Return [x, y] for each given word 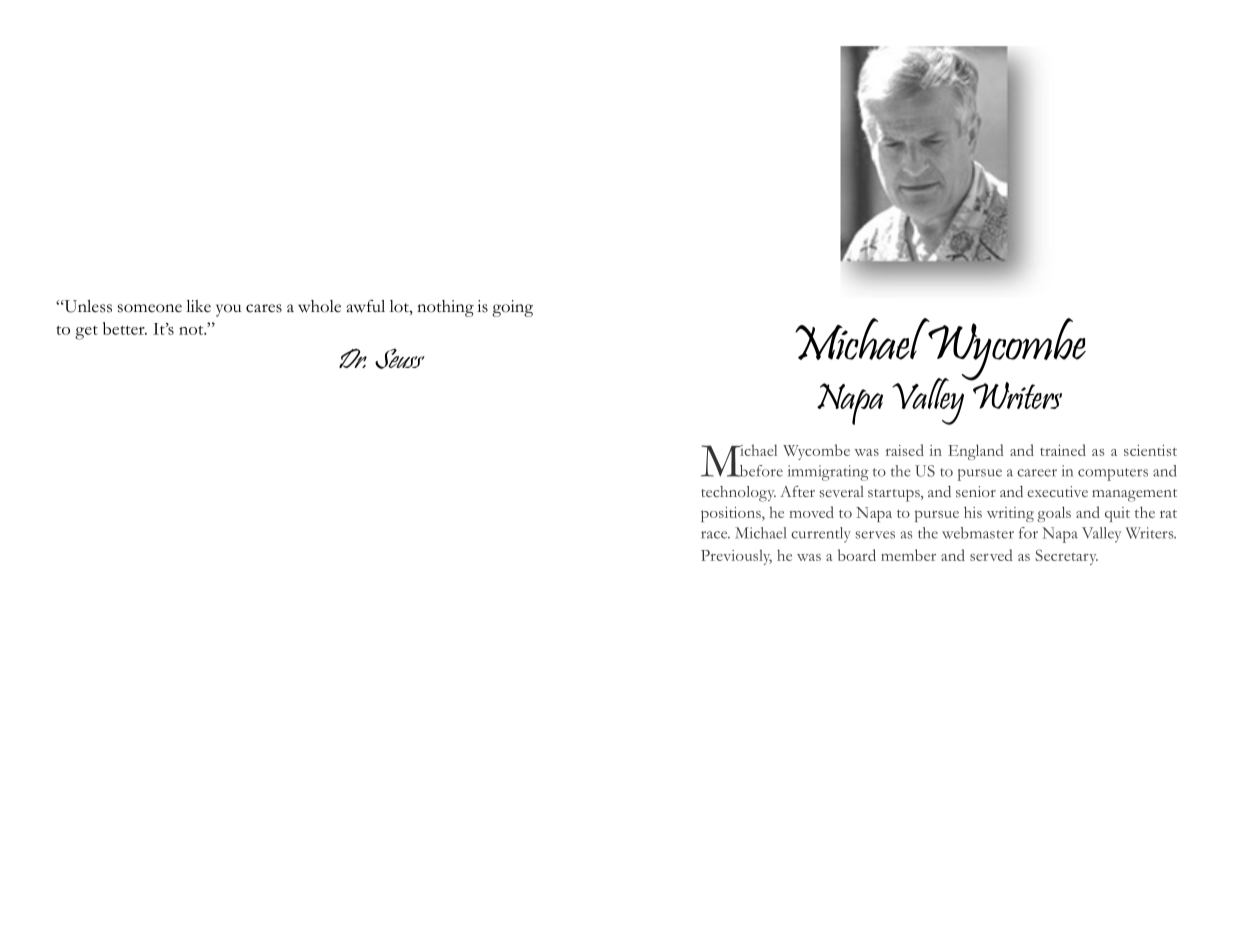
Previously [736, 557]
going [512, 308]
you [229, 310]
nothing [445, 308]
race [715, 535]
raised [905, 450]
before [760, 471]
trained [1063, 450]
